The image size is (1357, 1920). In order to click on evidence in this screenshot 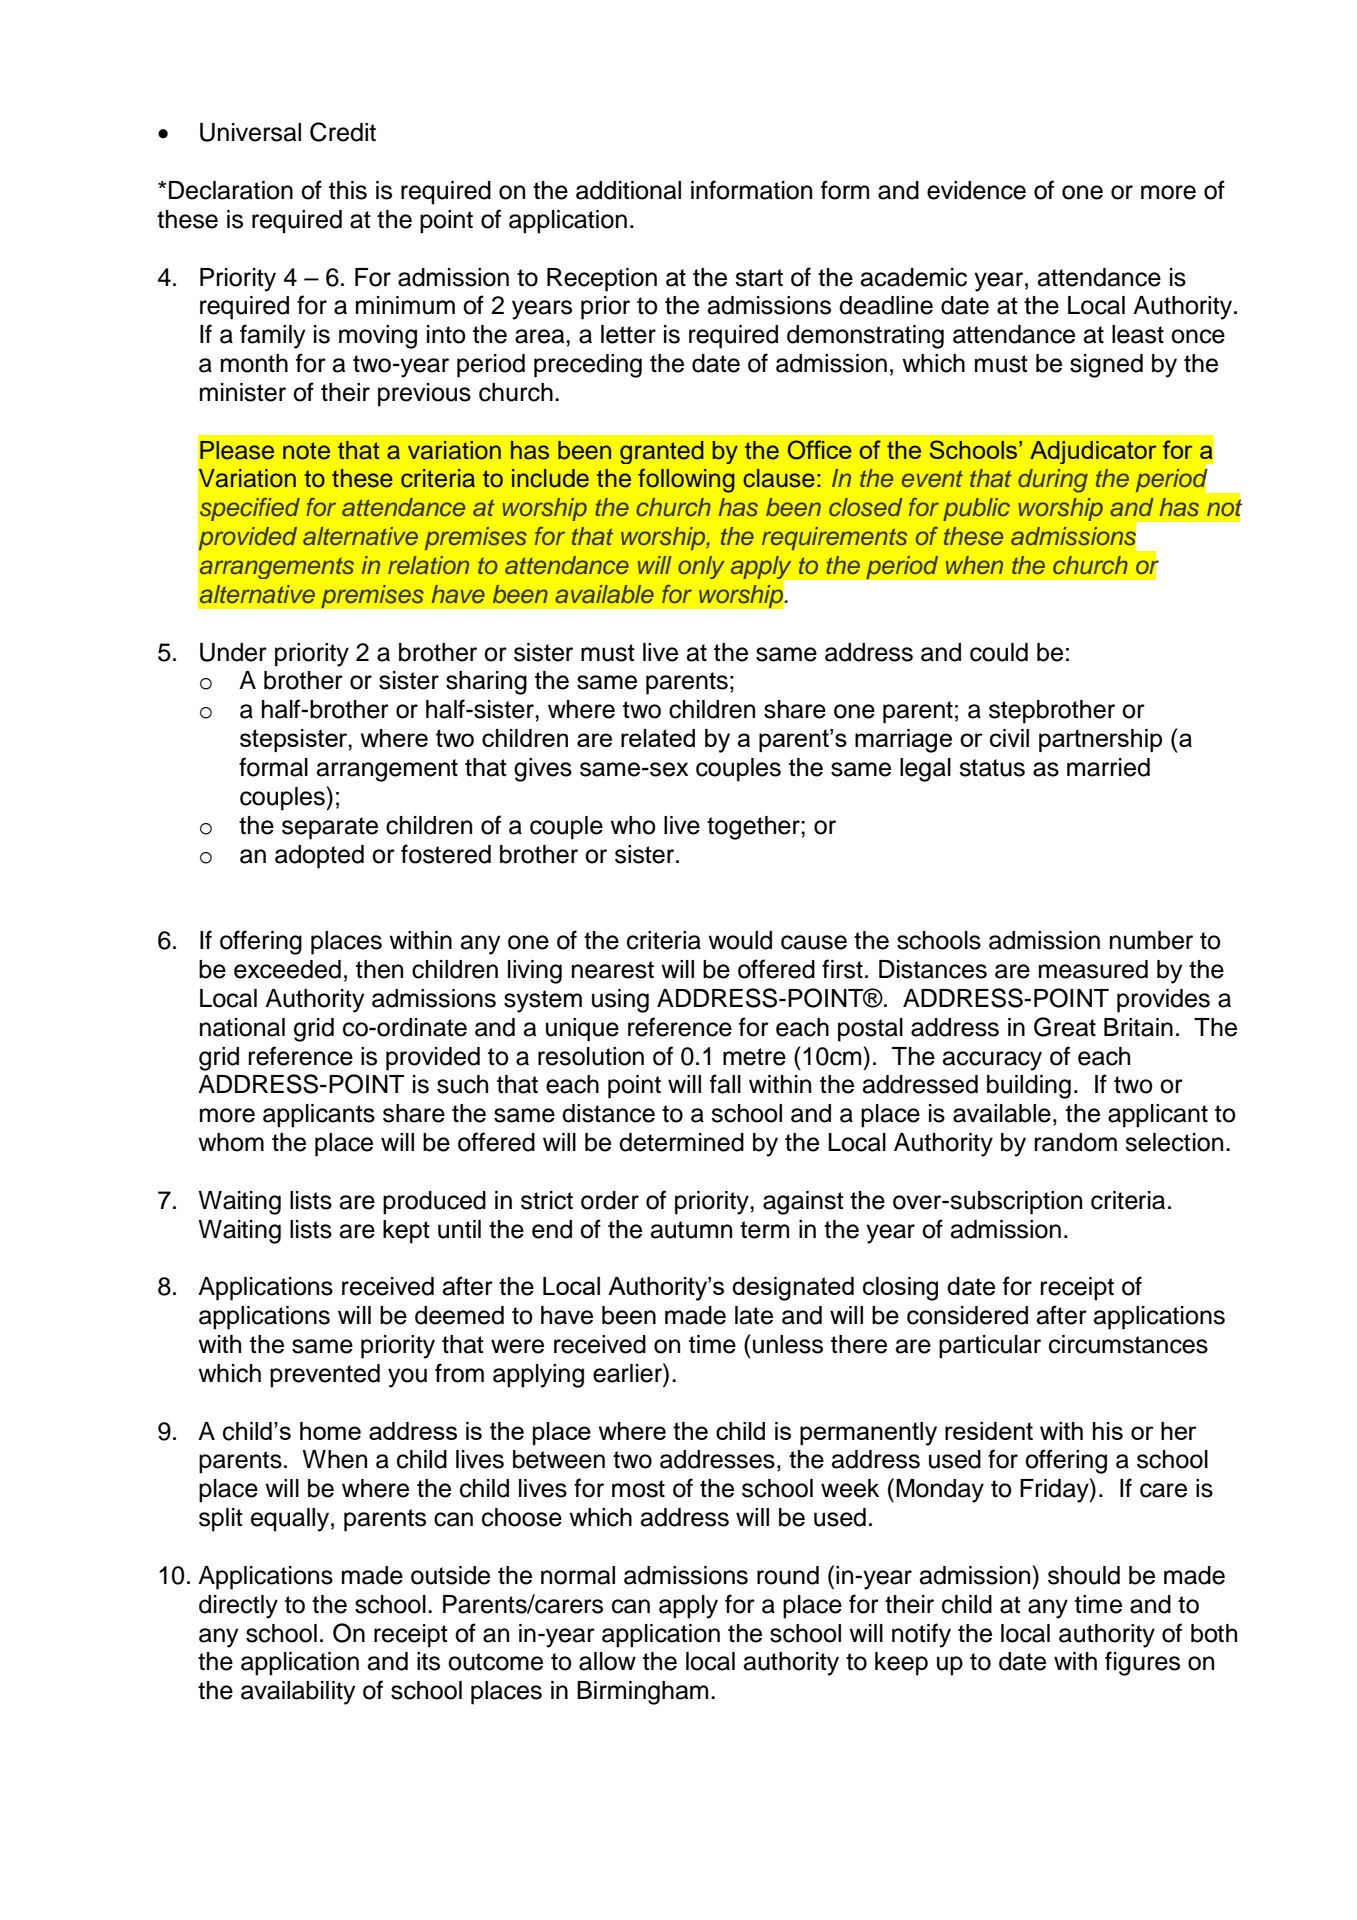, I will do `click(976, 190)`.
